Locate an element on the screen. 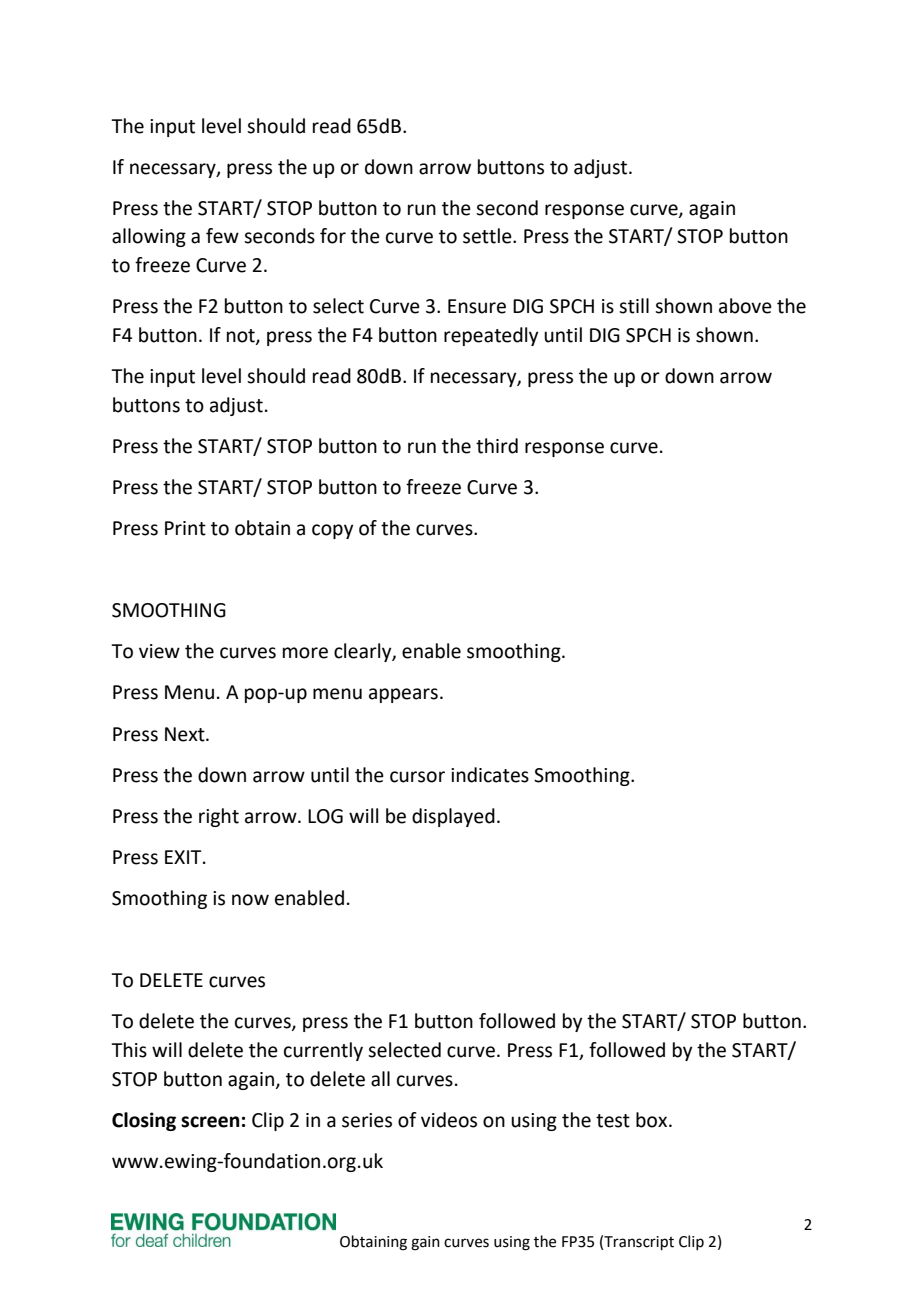 This screenshot has height=1307, width=924. displayed is located at coordinates (453, 817).
